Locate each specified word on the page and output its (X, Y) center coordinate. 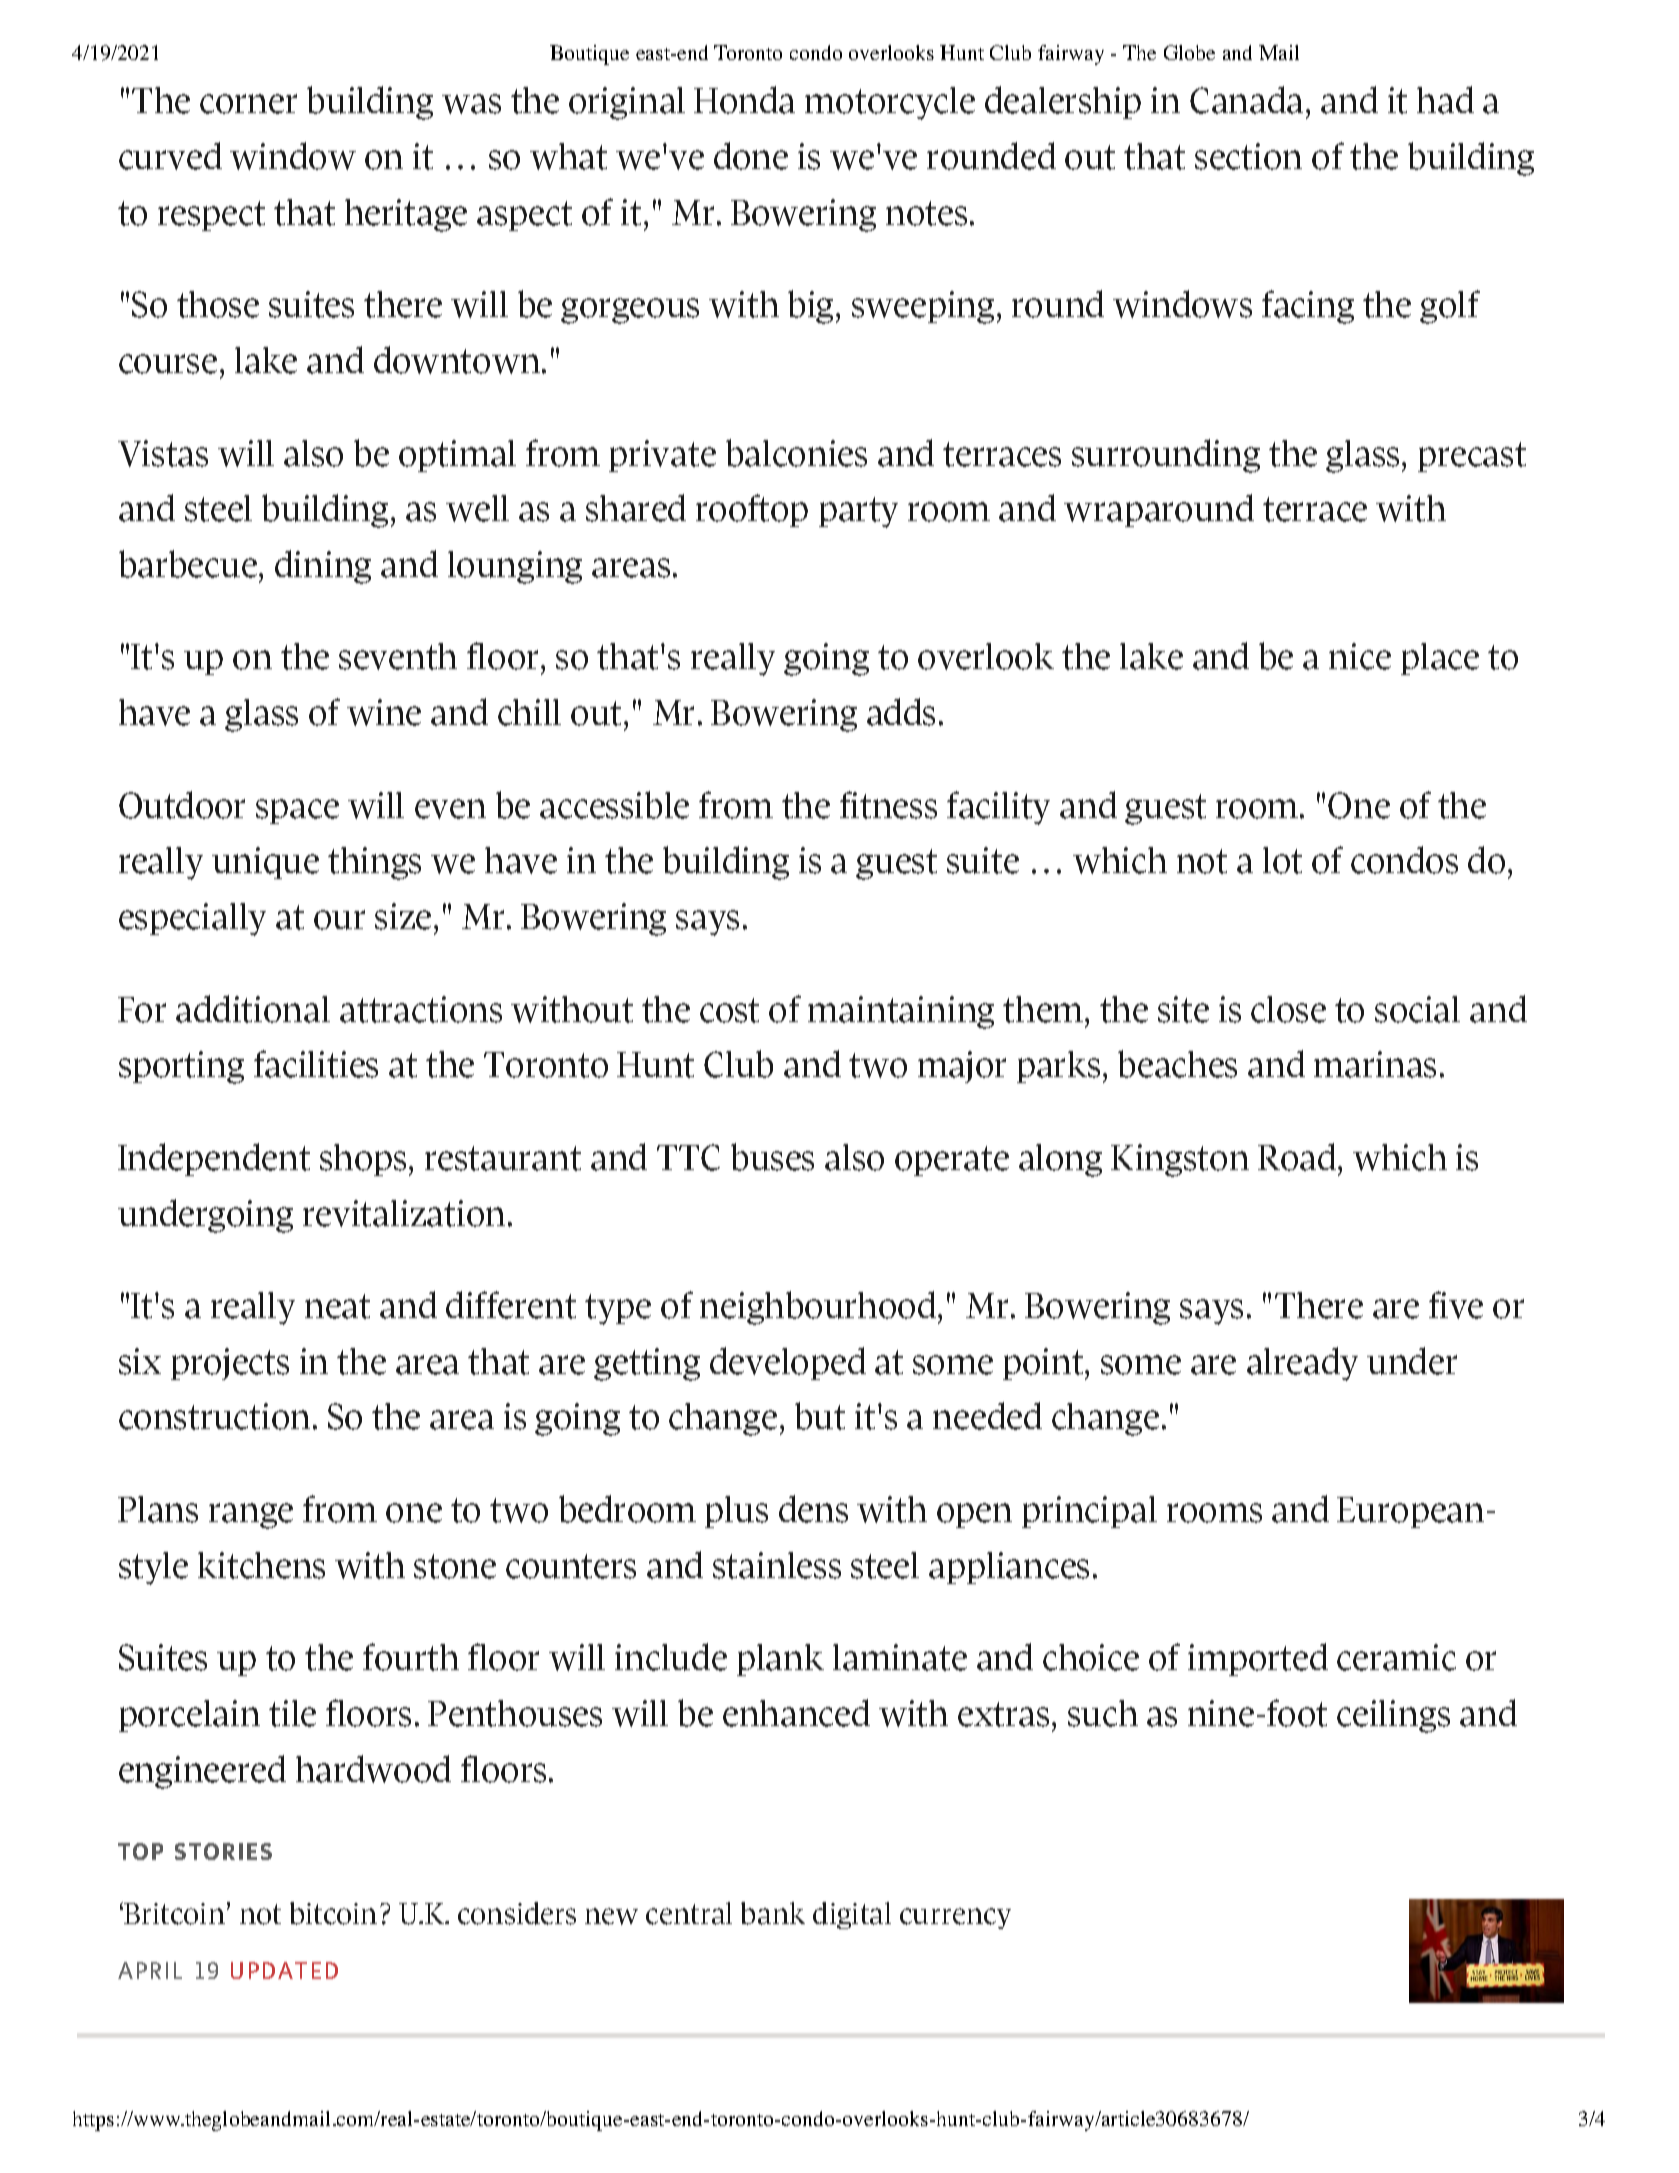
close (1288, 1009)
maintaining (901, 1012)
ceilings (1393, 1716)
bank (773, 1913)
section (1248, 156)
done (751, 156)
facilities (316, 1064)
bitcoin (333, 1913)
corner (248, 104)
